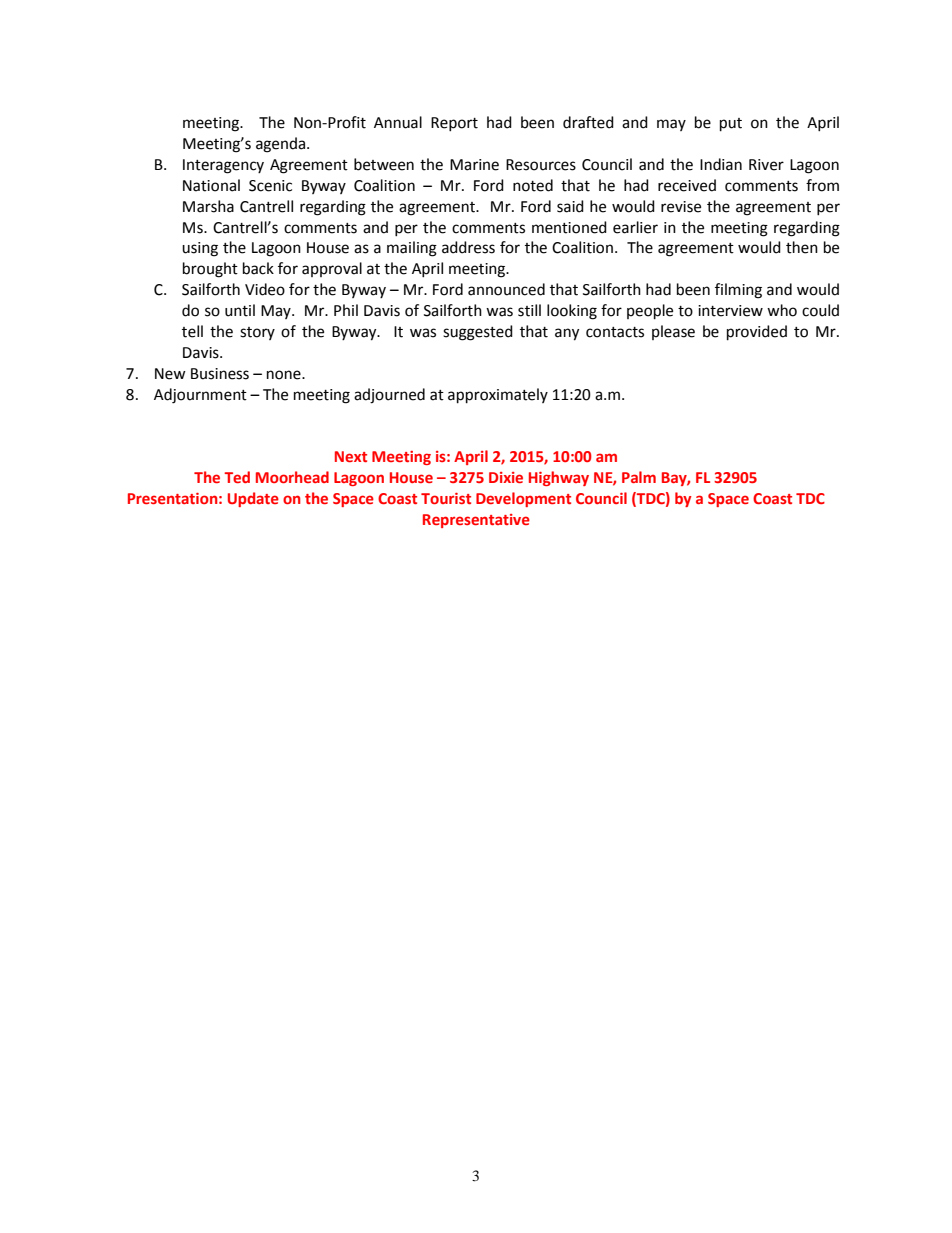 Image resolution: width=952 pixels, height=1233 pixels. I want to click on until, so click(240, 310).
